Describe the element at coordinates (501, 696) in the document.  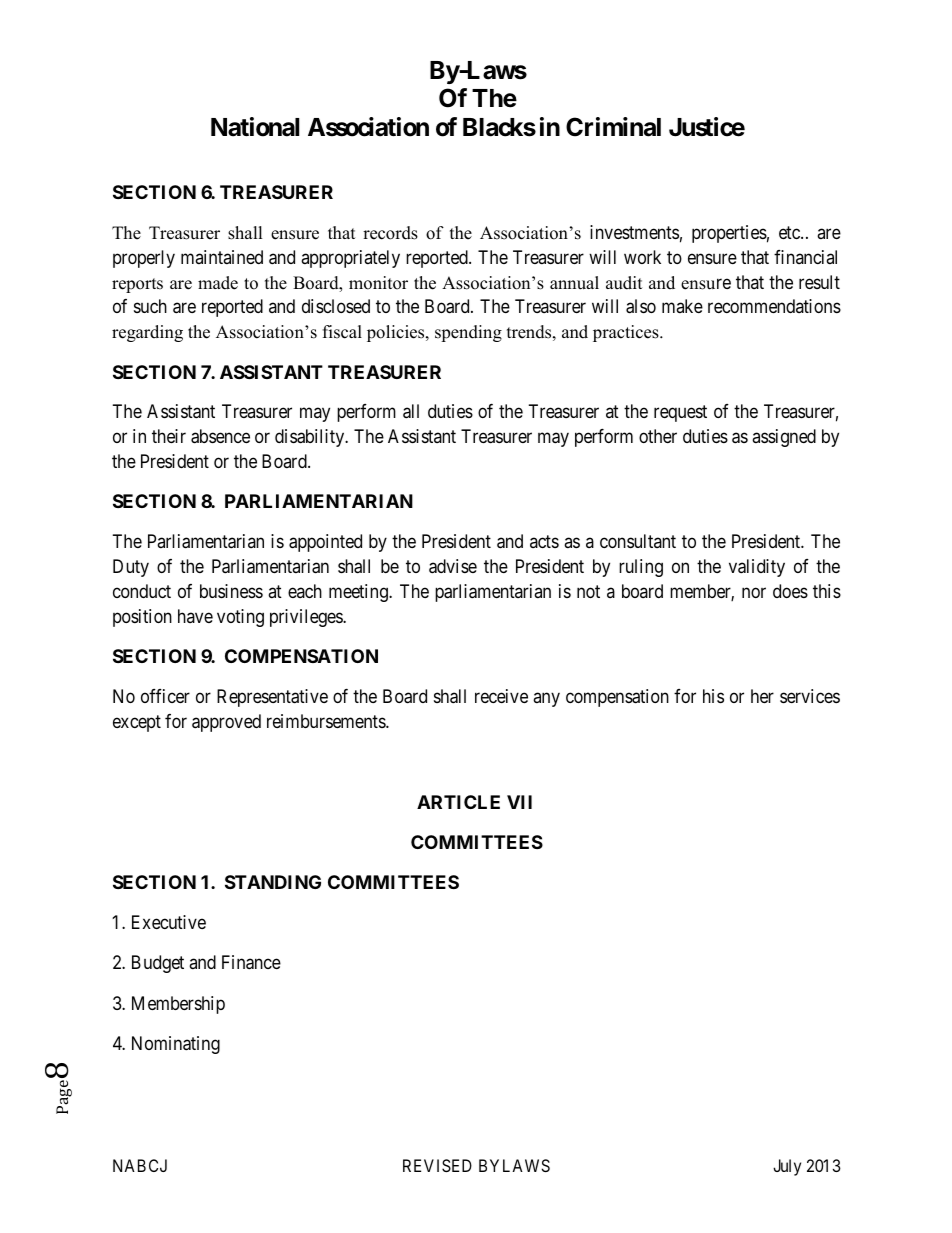
I see `receive` at that location.
